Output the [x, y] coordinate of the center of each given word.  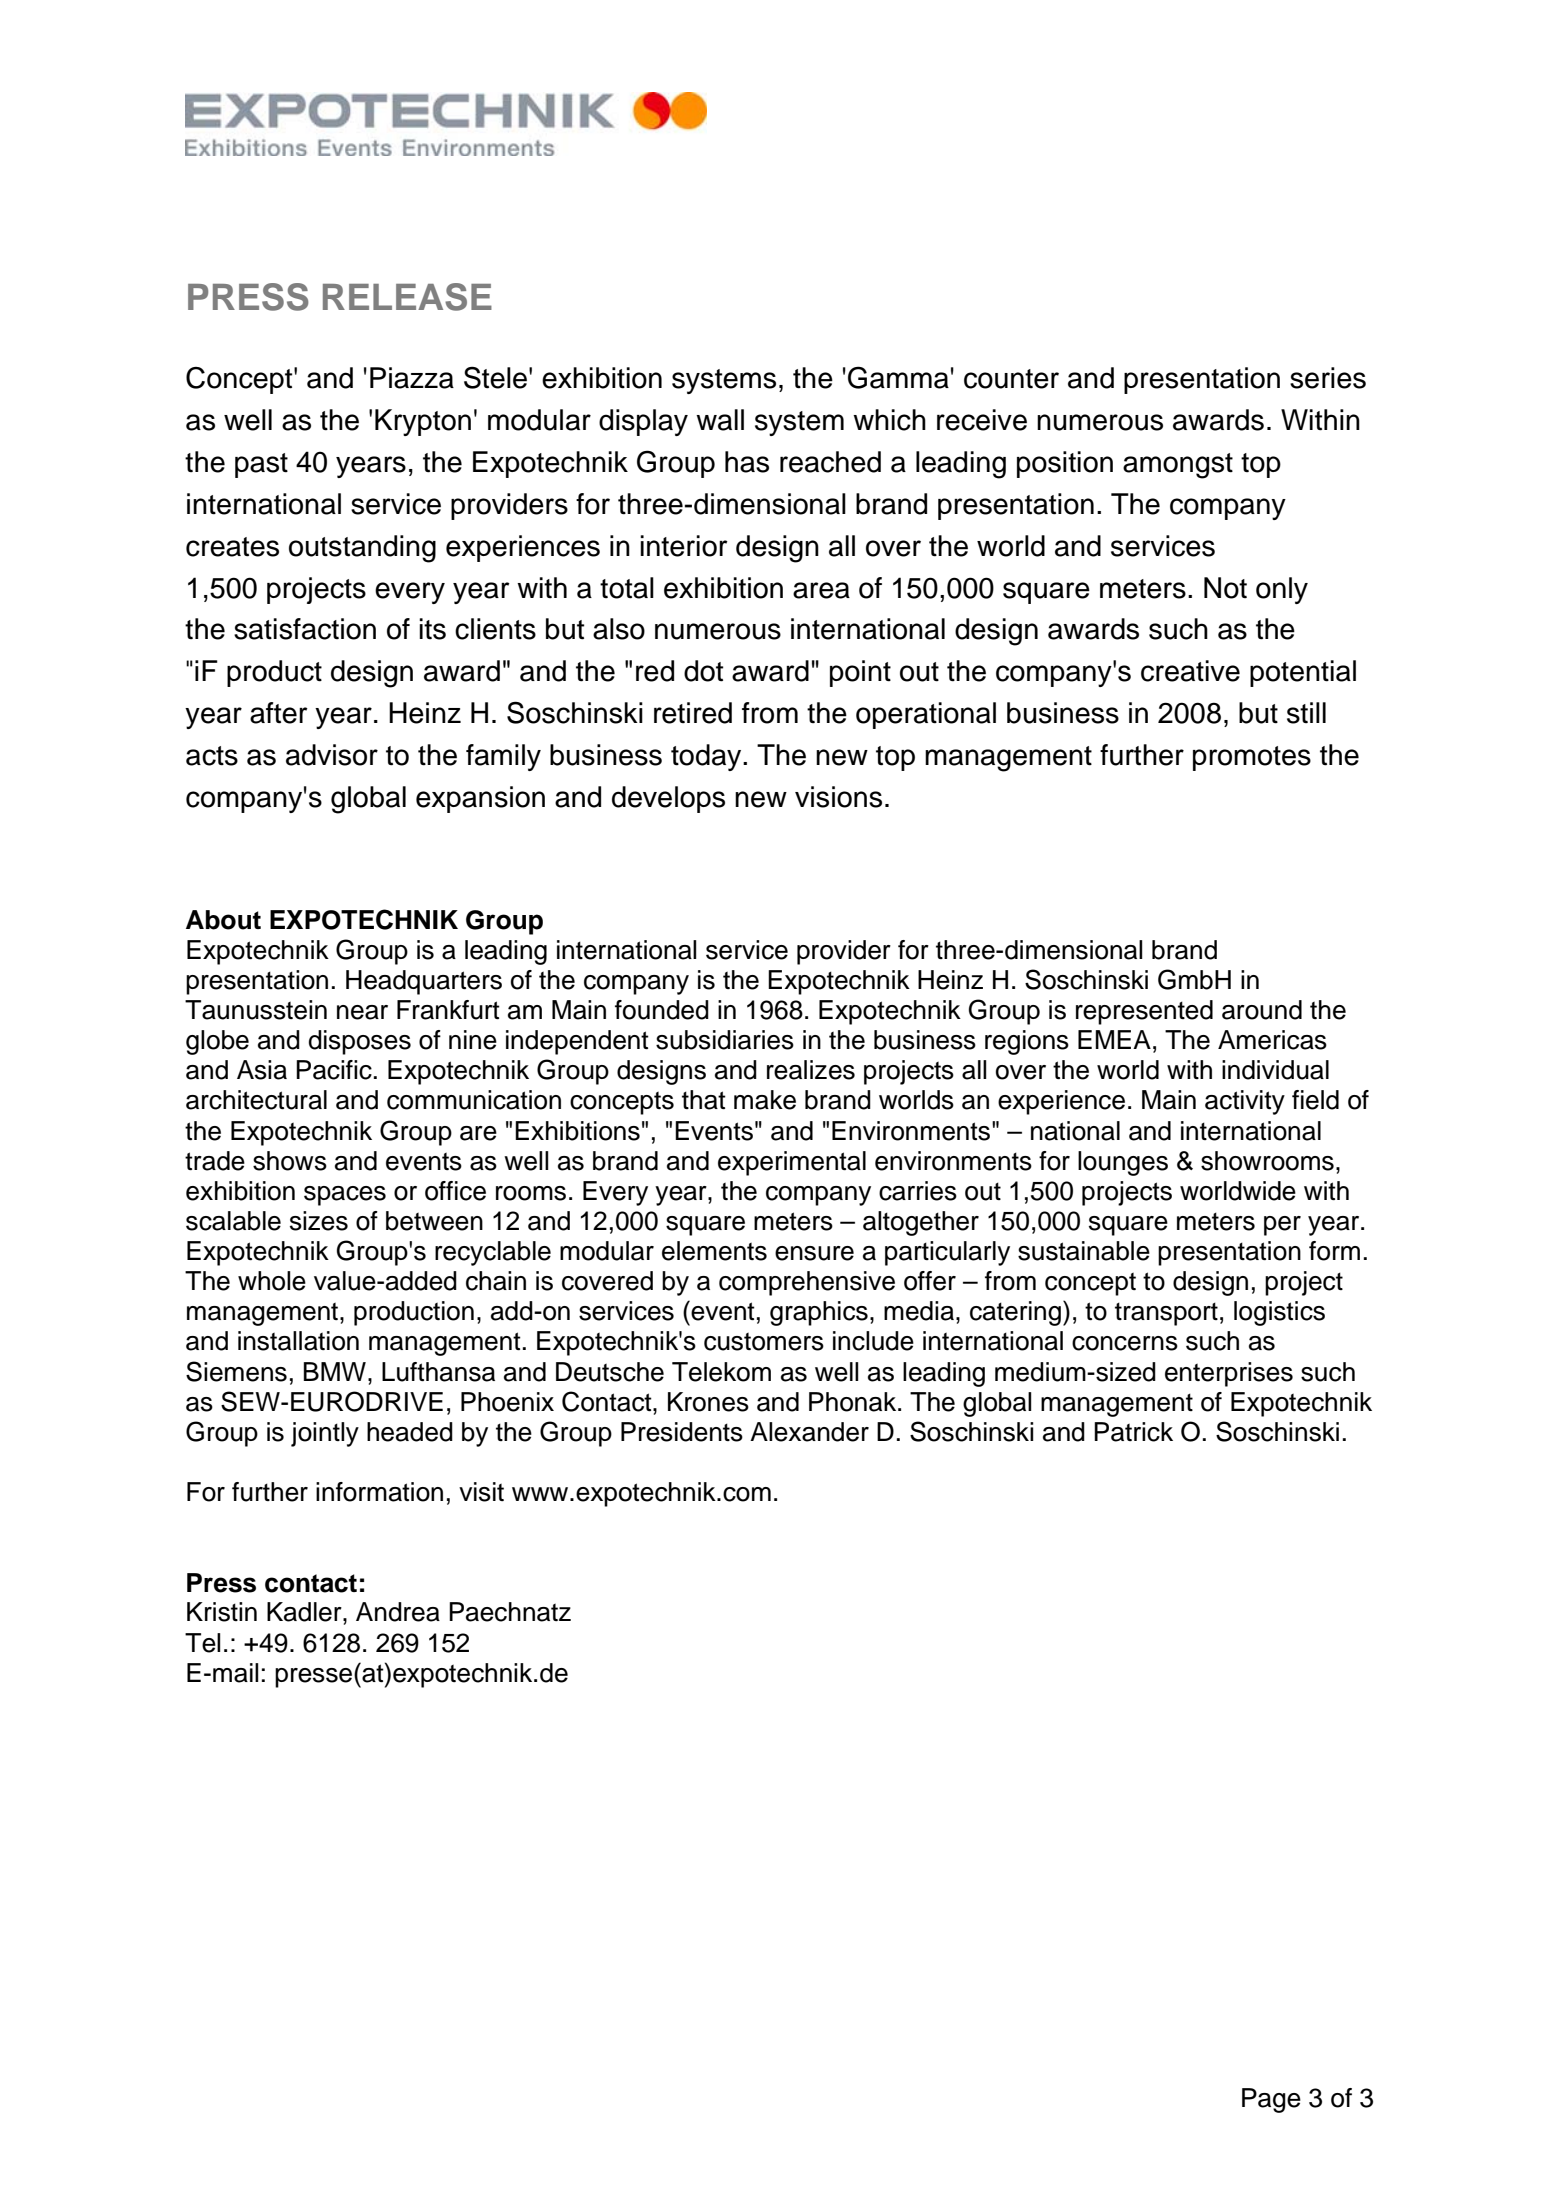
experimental [792, 1163]
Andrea [398, 1612]
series [1328, 378]
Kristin [222, 1612]
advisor [332, 755]
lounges [1123, 1163]
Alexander [809, 1432]
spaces [345, 1196]
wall [720, 420]
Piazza [412, 378]
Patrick [1133, 1432]
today [707, 757]
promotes [1252, 758]
